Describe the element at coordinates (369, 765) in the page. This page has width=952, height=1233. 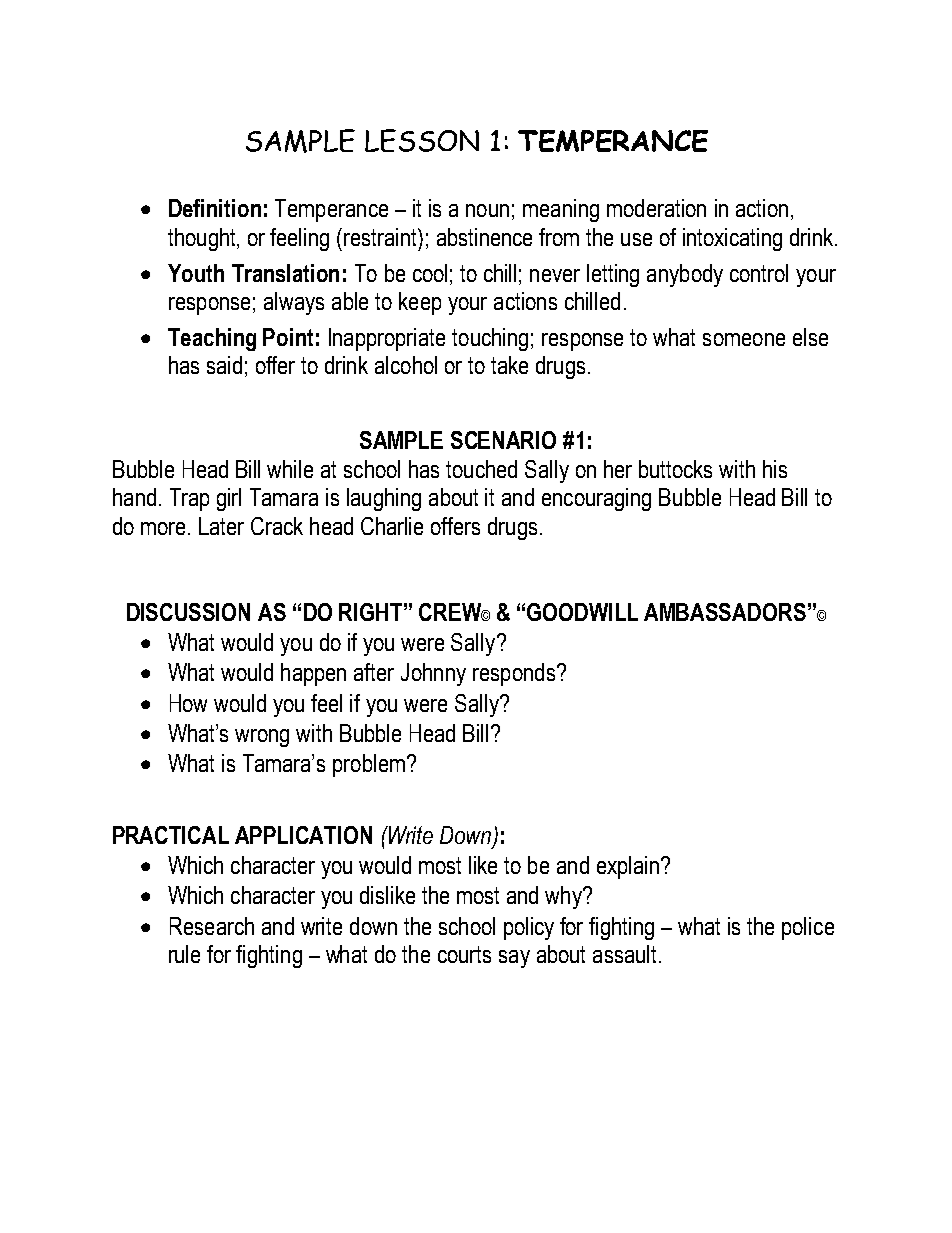
I see `problem` at that location.
